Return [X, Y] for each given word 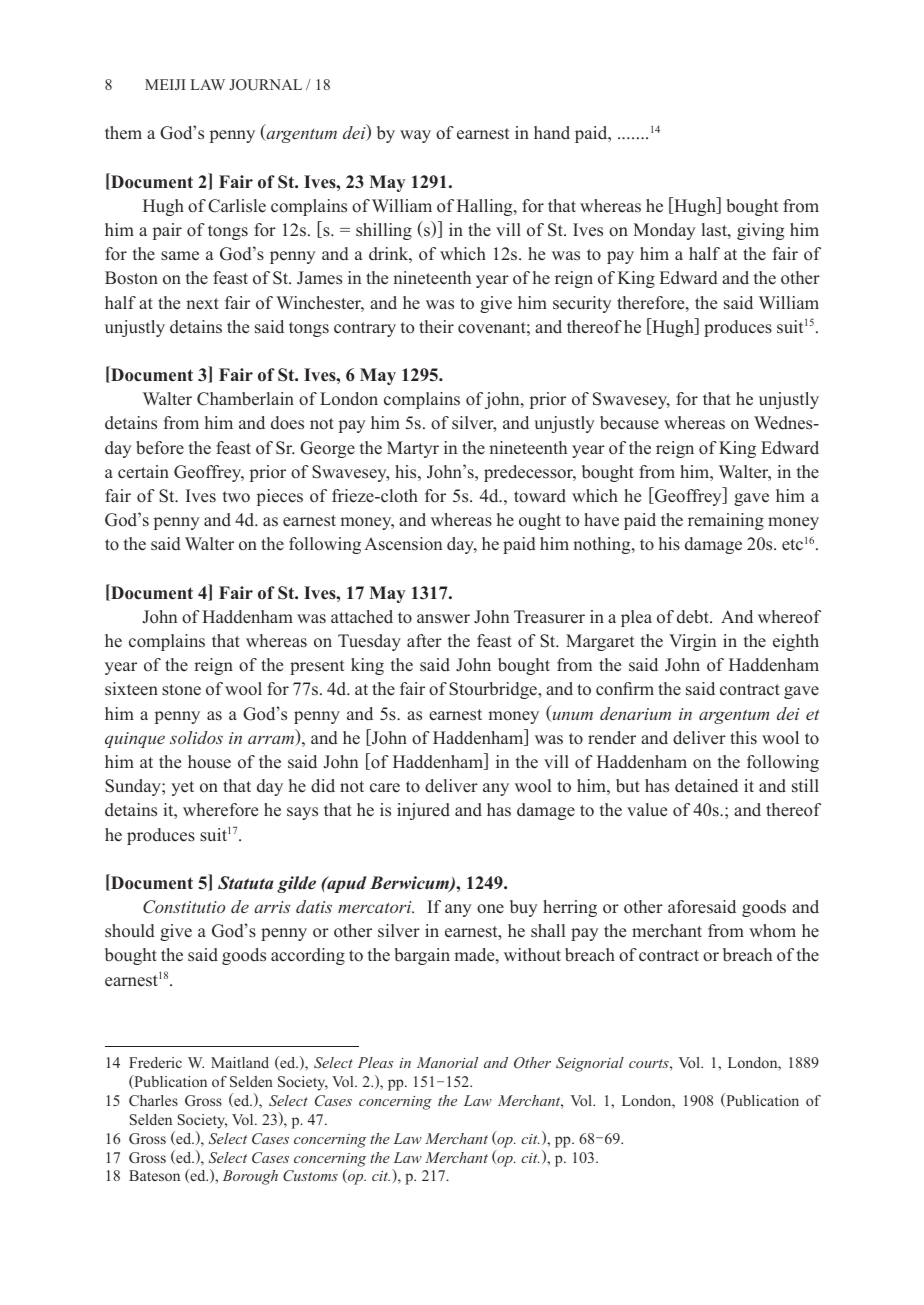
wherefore [220, 810]
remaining [726, 521]
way [415, 136]
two [236, 497]
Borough [250, 1177]
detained [706, 786]
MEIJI [165, 84]
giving [760, 231]
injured [423, 811]
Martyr [413, 449]
